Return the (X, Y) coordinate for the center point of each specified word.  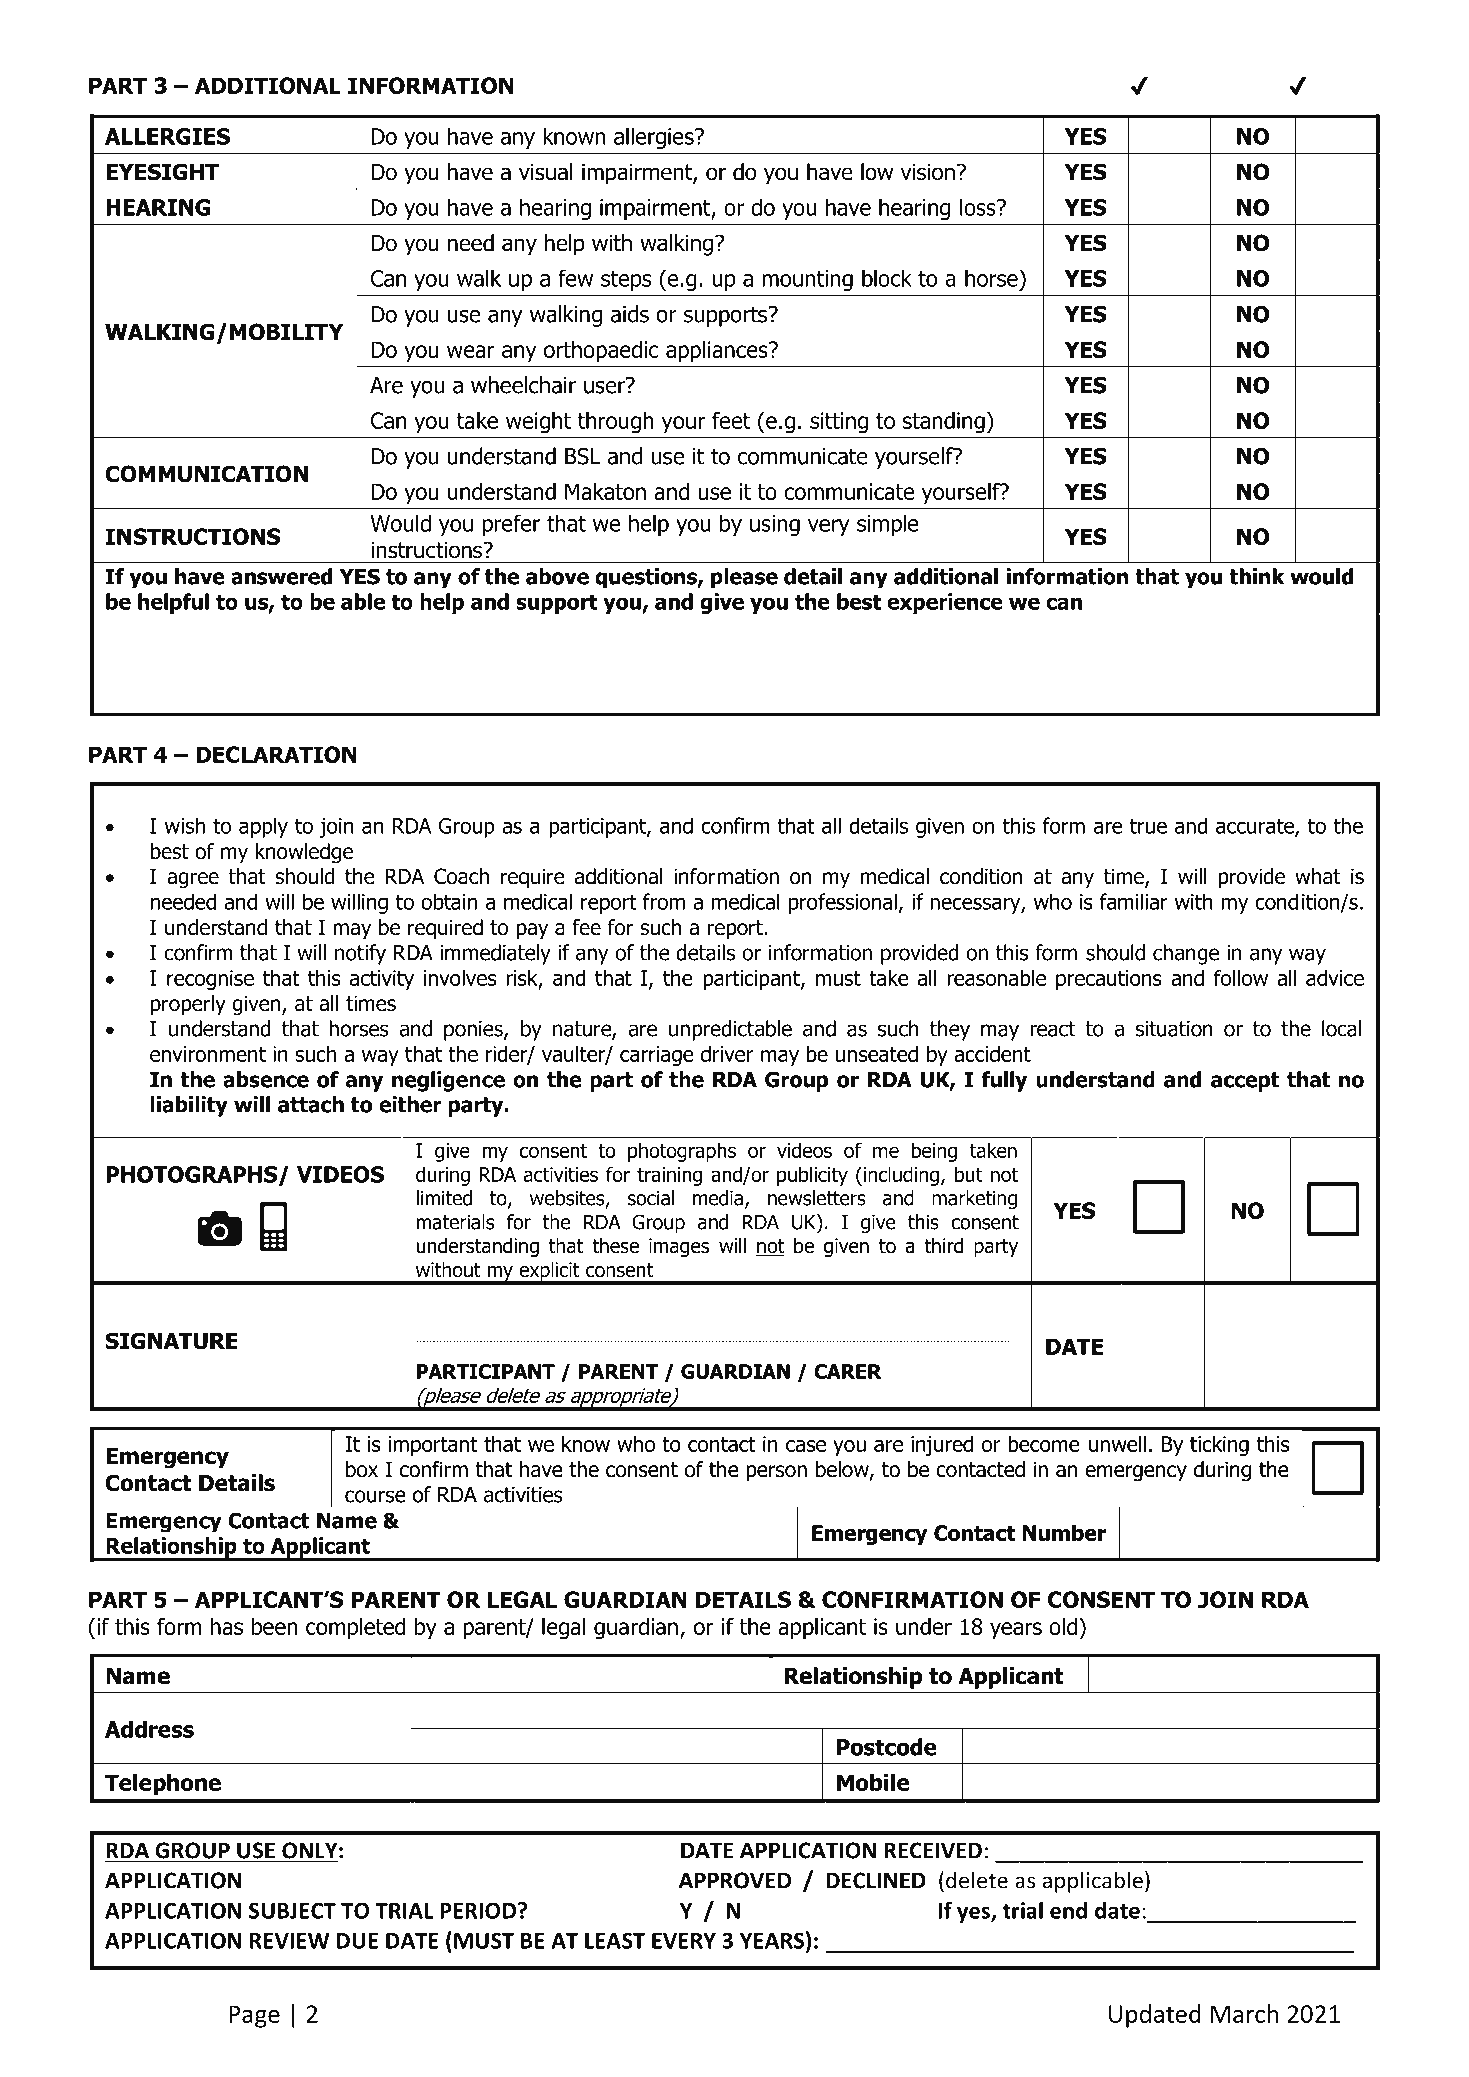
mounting (807, 280)
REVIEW (289, 1941)
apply (263, 827)
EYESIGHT (162, 172)
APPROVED (735, 1880)
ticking (1219, 1445)
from (664, 901)
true (1148, 826)
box (362, 1469)
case (806, 1446)
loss (979, 207)
